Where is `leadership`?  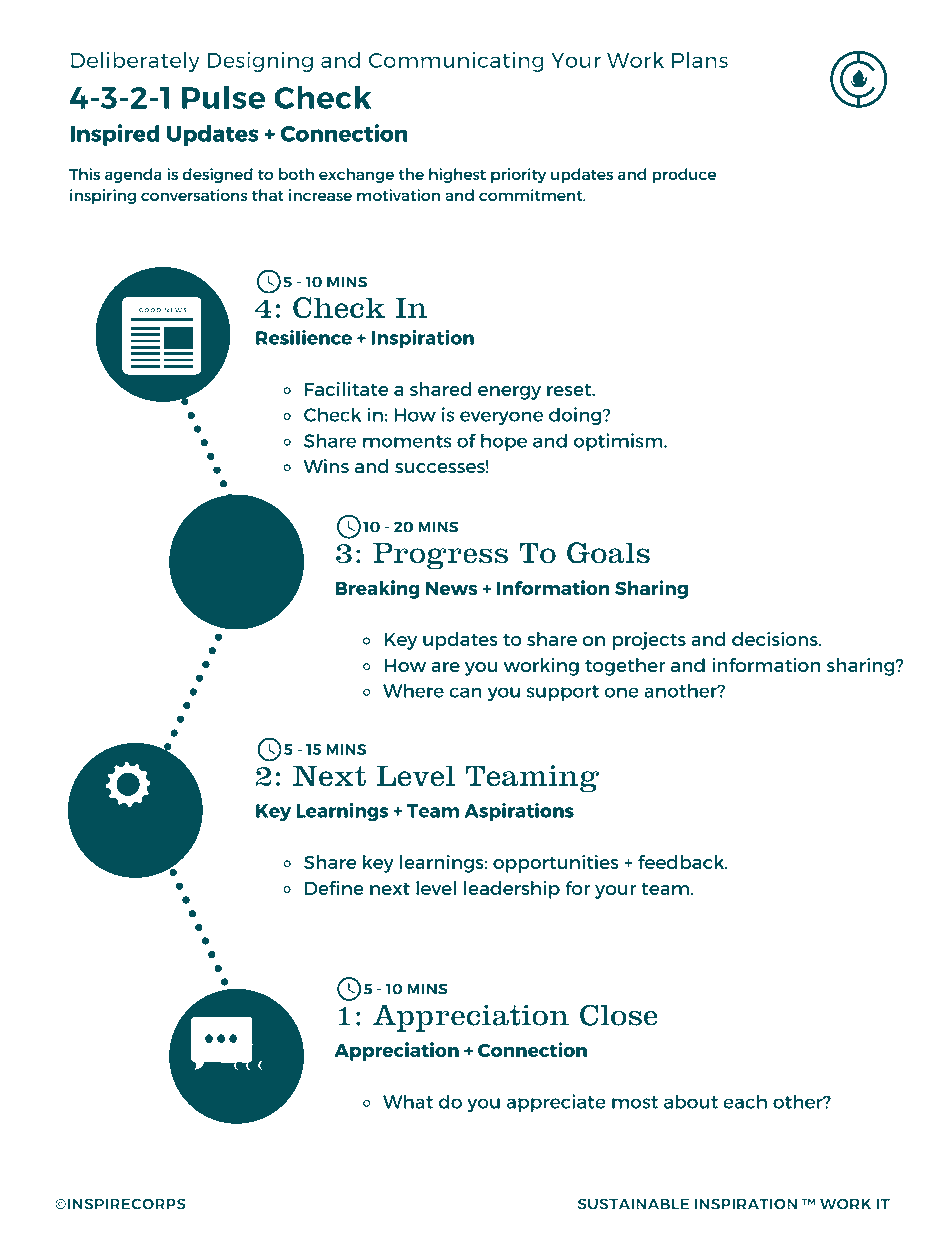 leadership is located at coordinates (512, 890).
